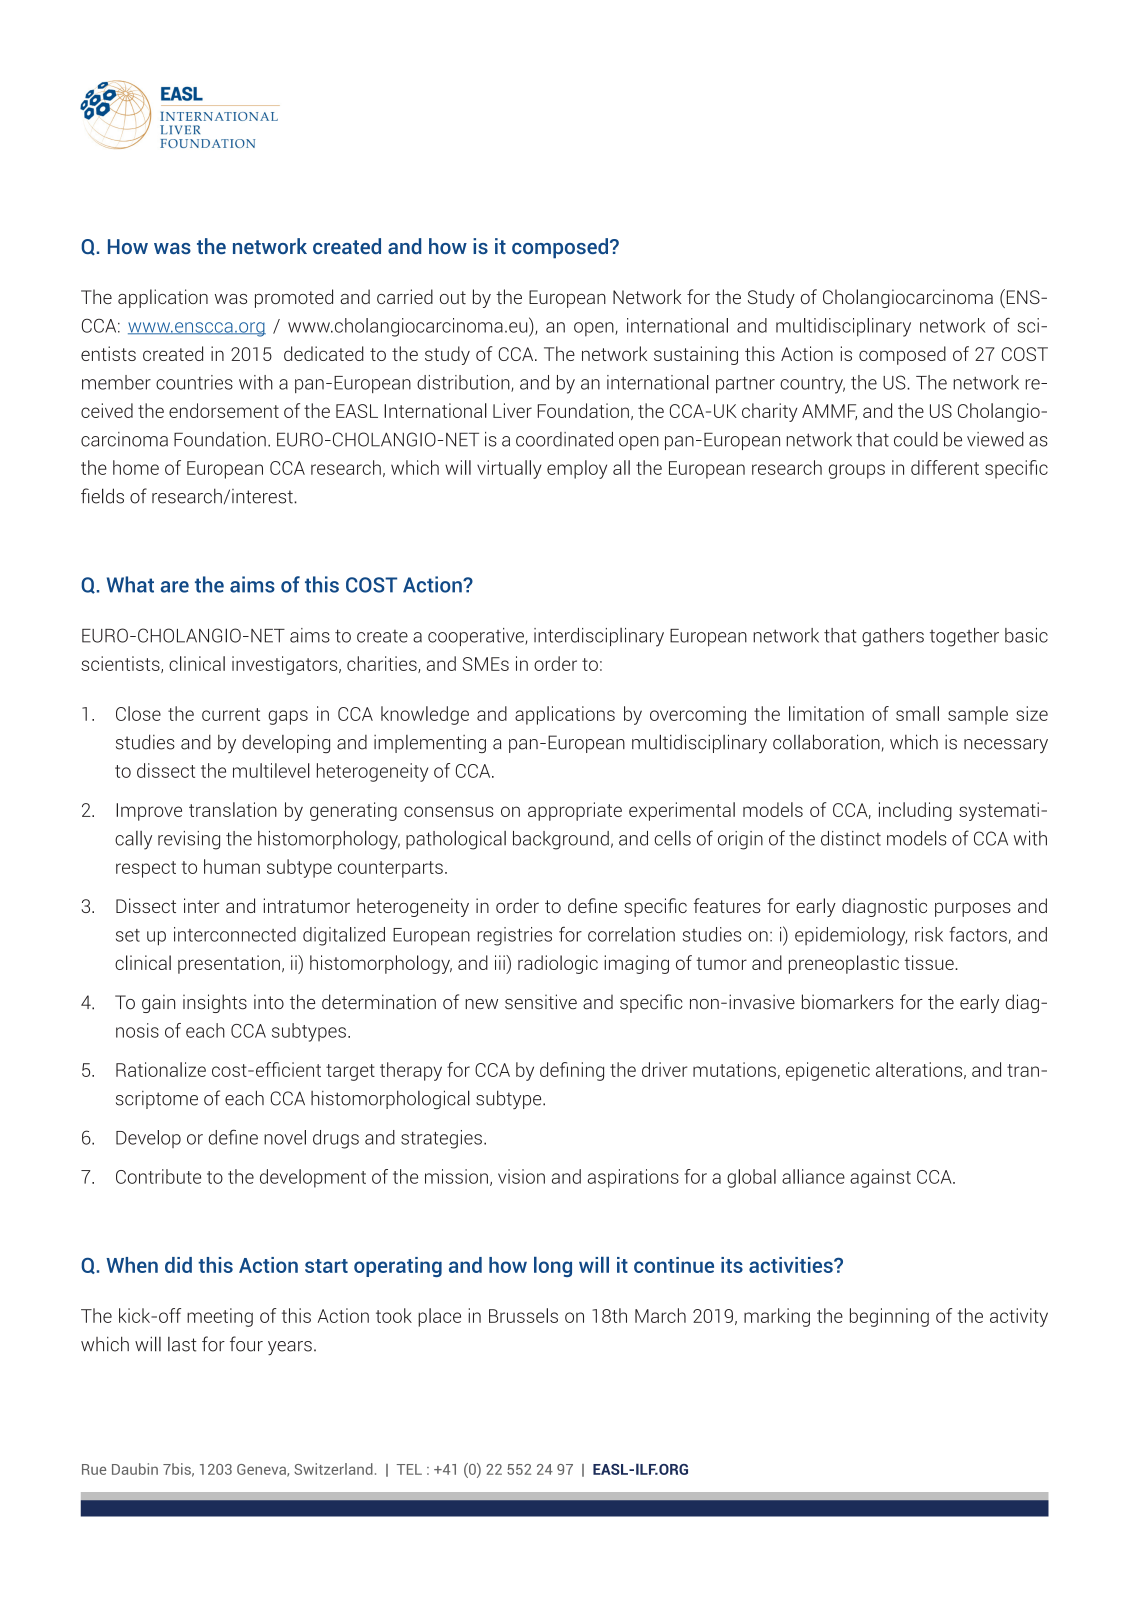 This screenshot has height=1597, width=1129. What do you see at coordinates (158, 1176) in the screenshot?
I see `Contribute` at bounding box center [158, 1176].
